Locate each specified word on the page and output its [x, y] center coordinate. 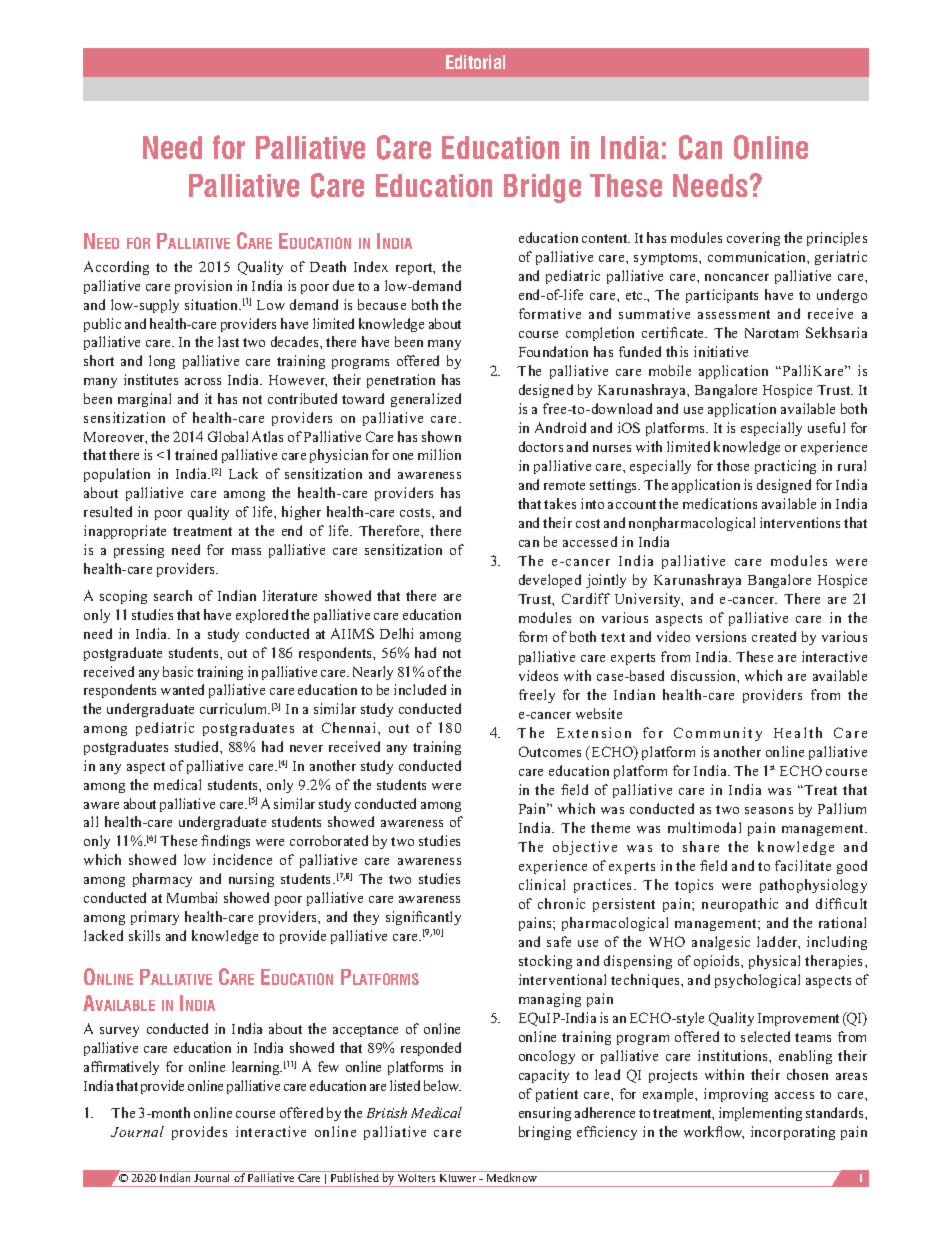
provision [203, 287]
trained [196, 454]
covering [753, 239]
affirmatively [121, 1068]
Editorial [475, 62]
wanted [182, 689]
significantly [423, 918]
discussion [704, 675]
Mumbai [192, 897]
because [382, 304]
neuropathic [740, 905]
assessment [734, 314]
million [439, 454]
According [116, 268]
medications [720, 503]
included [420, 689]
